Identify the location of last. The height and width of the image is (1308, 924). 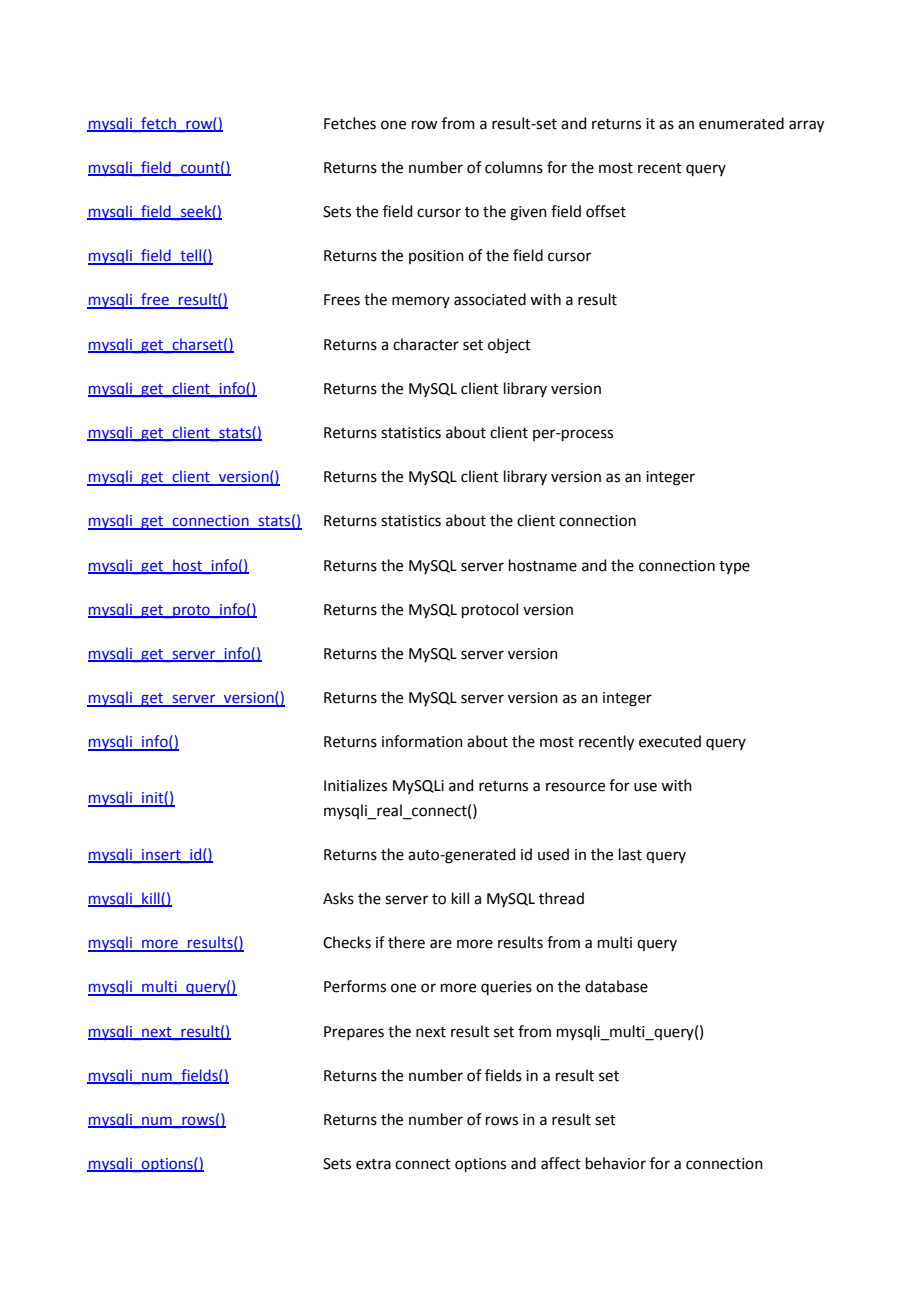
(630, 854).
